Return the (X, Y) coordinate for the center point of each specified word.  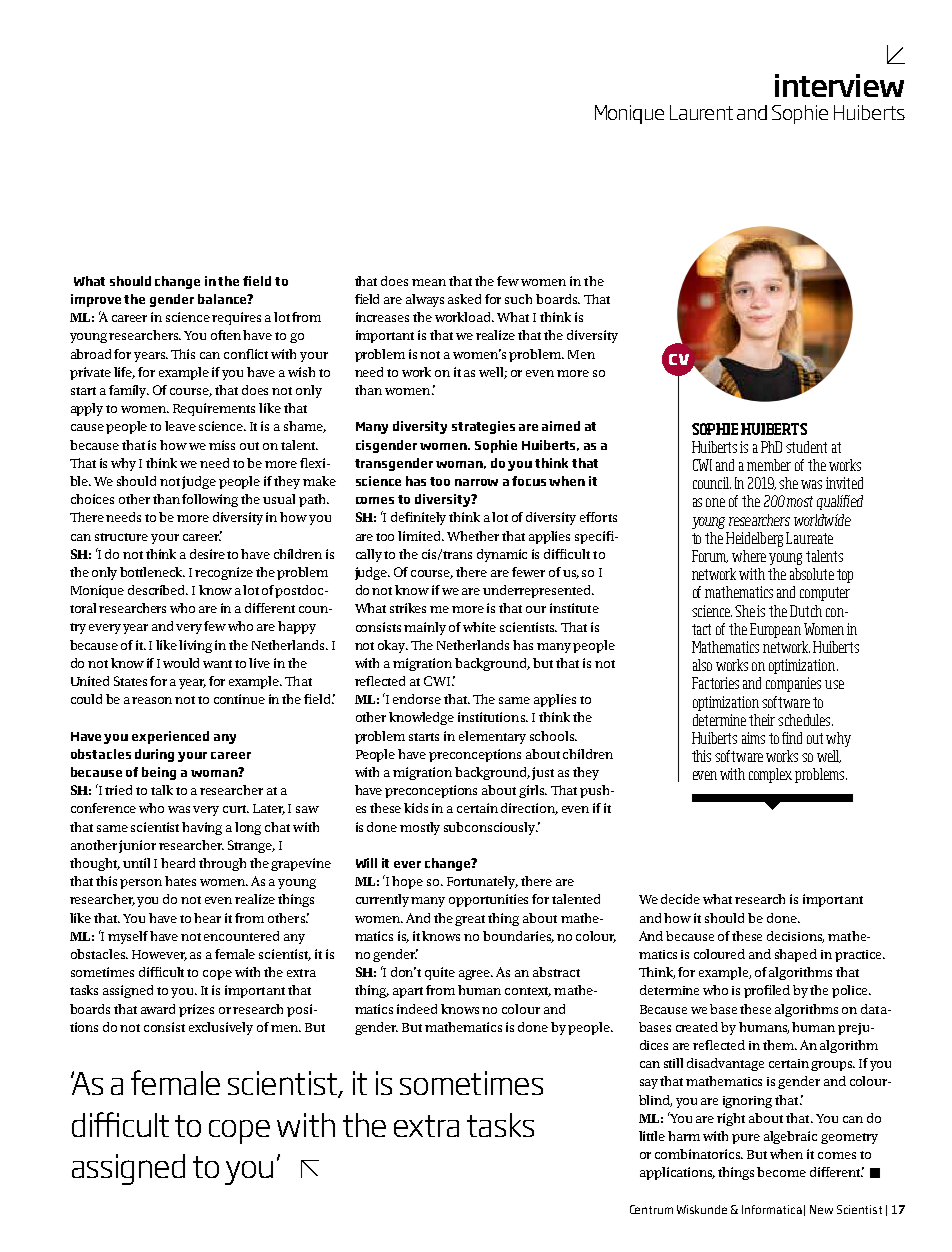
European (775, 630)
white (479, 627)
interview (839, 85)
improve (96, 300)
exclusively (221, 1028)
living (195, 646)
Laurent (701, 112)
